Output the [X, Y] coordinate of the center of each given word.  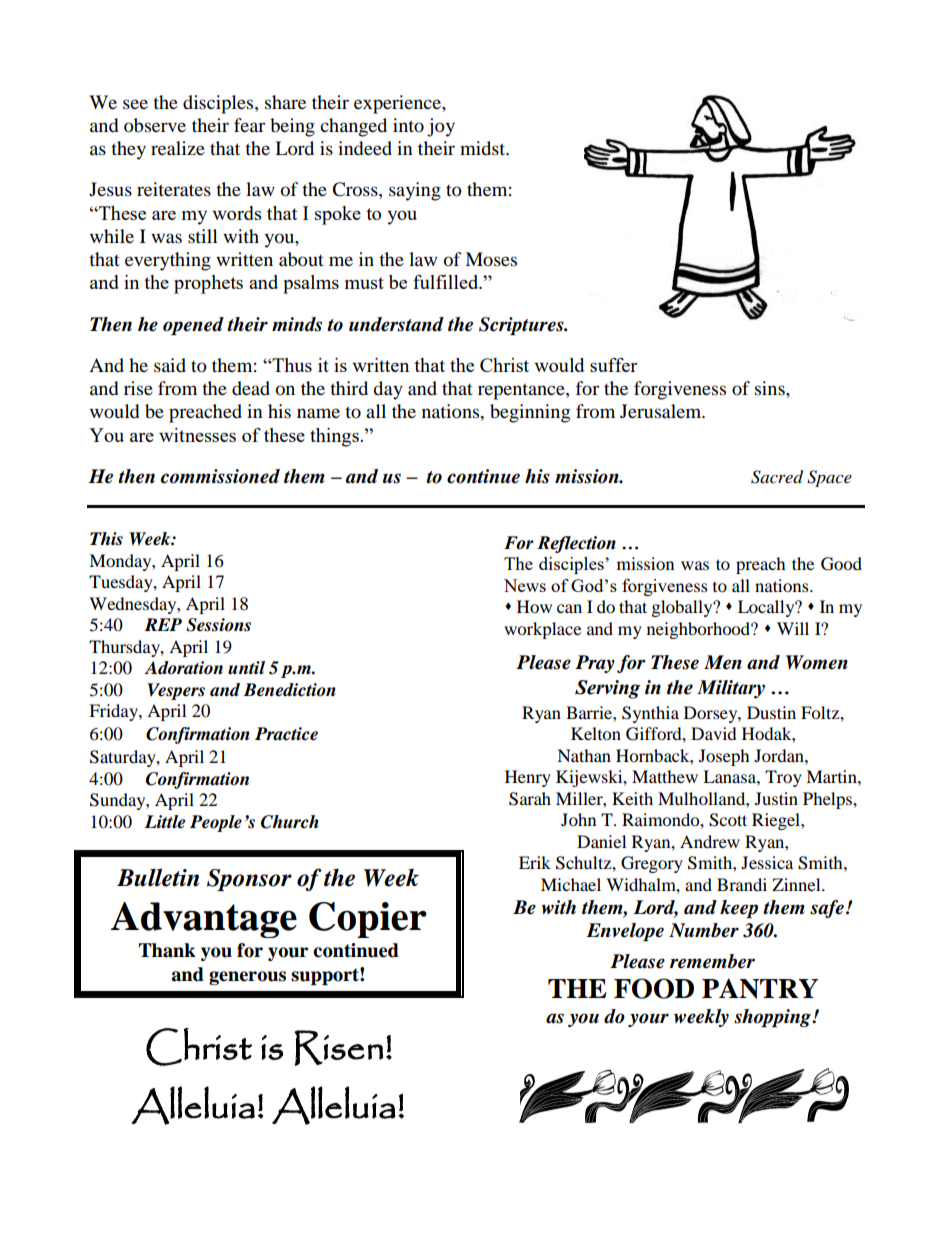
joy [441, 127]
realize [178, 148]
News [525, 585]
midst [484, 148]
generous [247, 978]
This [106, 539]
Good [841, 564]
